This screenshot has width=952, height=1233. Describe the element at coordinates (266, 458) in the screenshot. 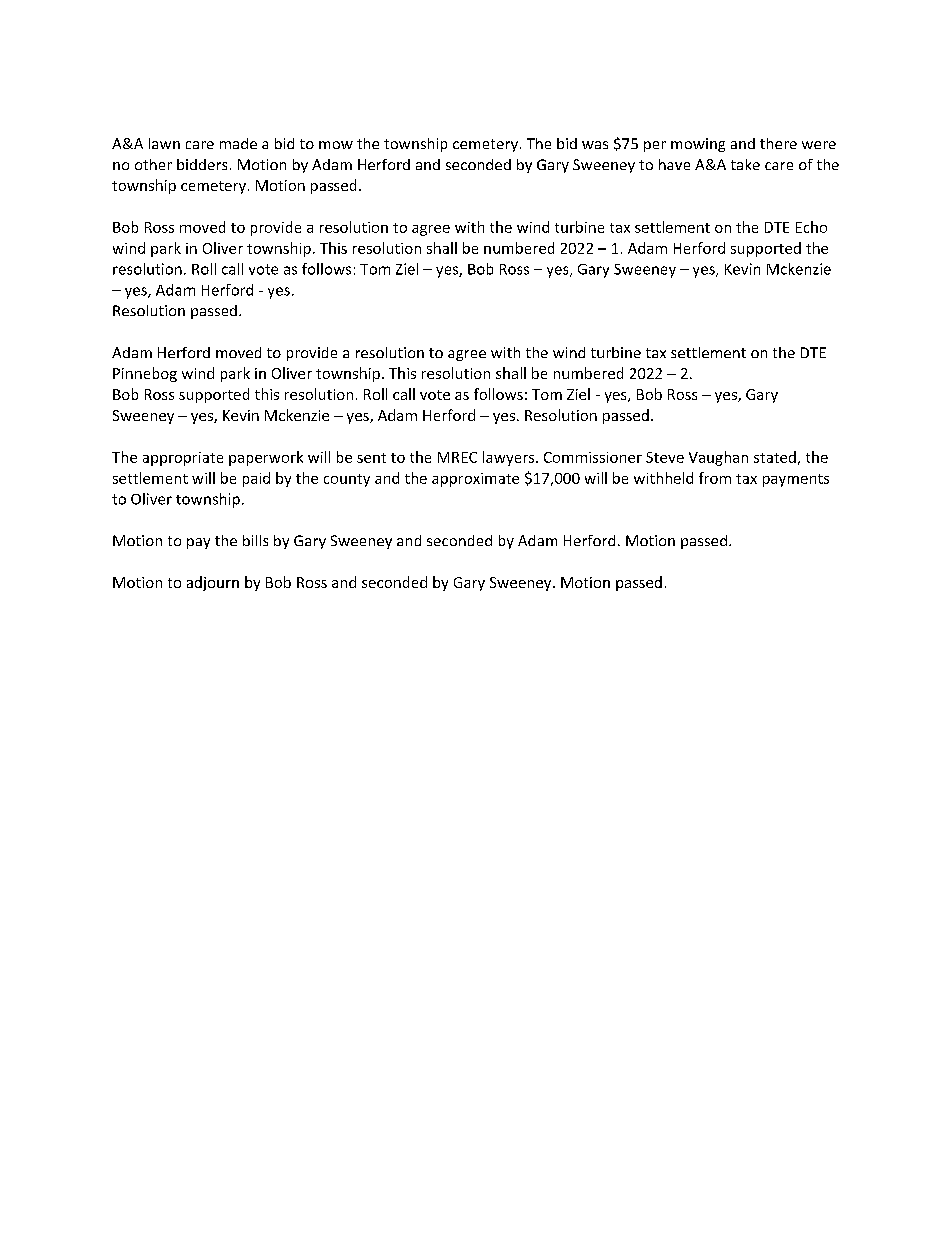

I see `paperwork` at that location.
